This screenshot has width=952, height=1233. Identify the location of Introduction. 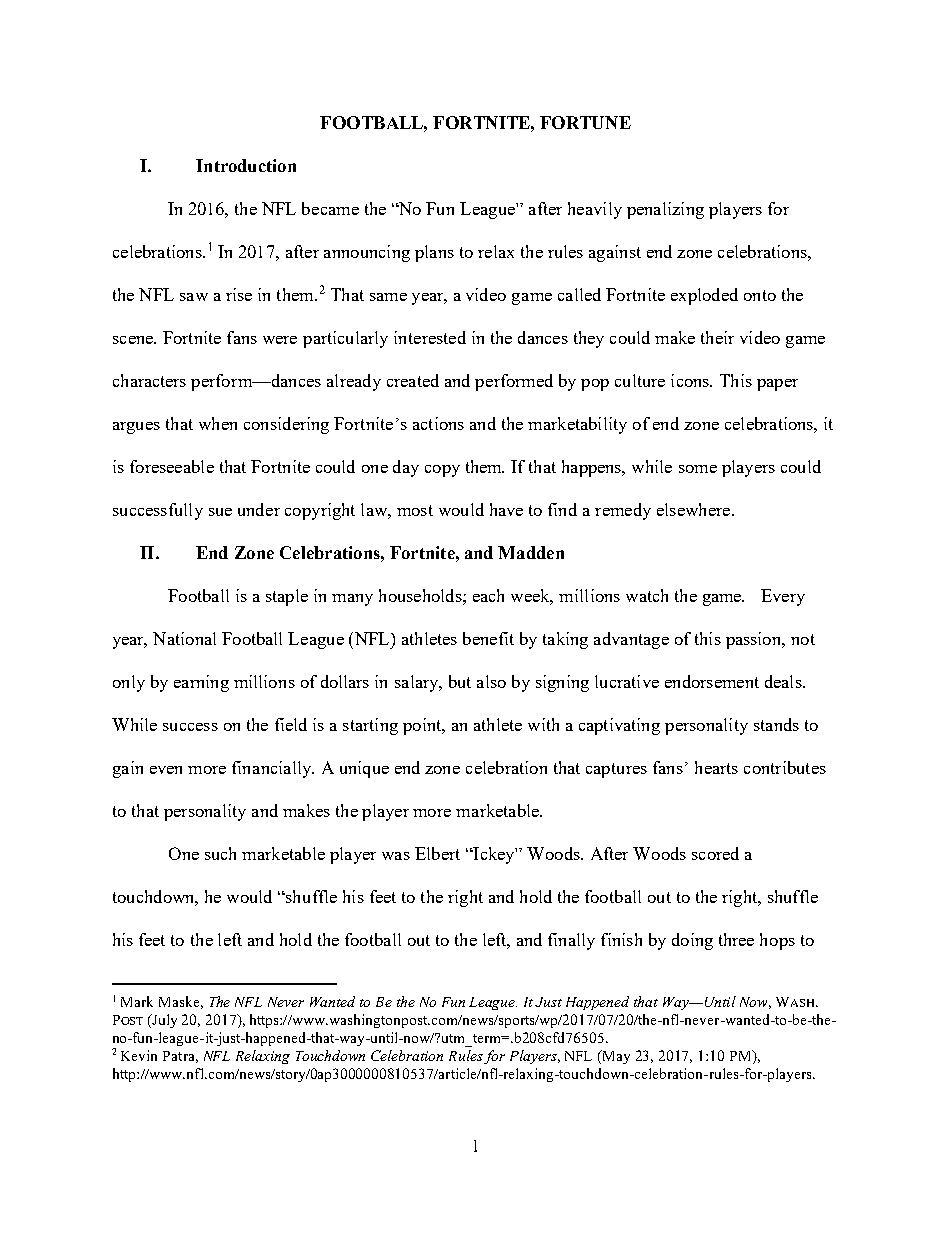
(246, 165).
